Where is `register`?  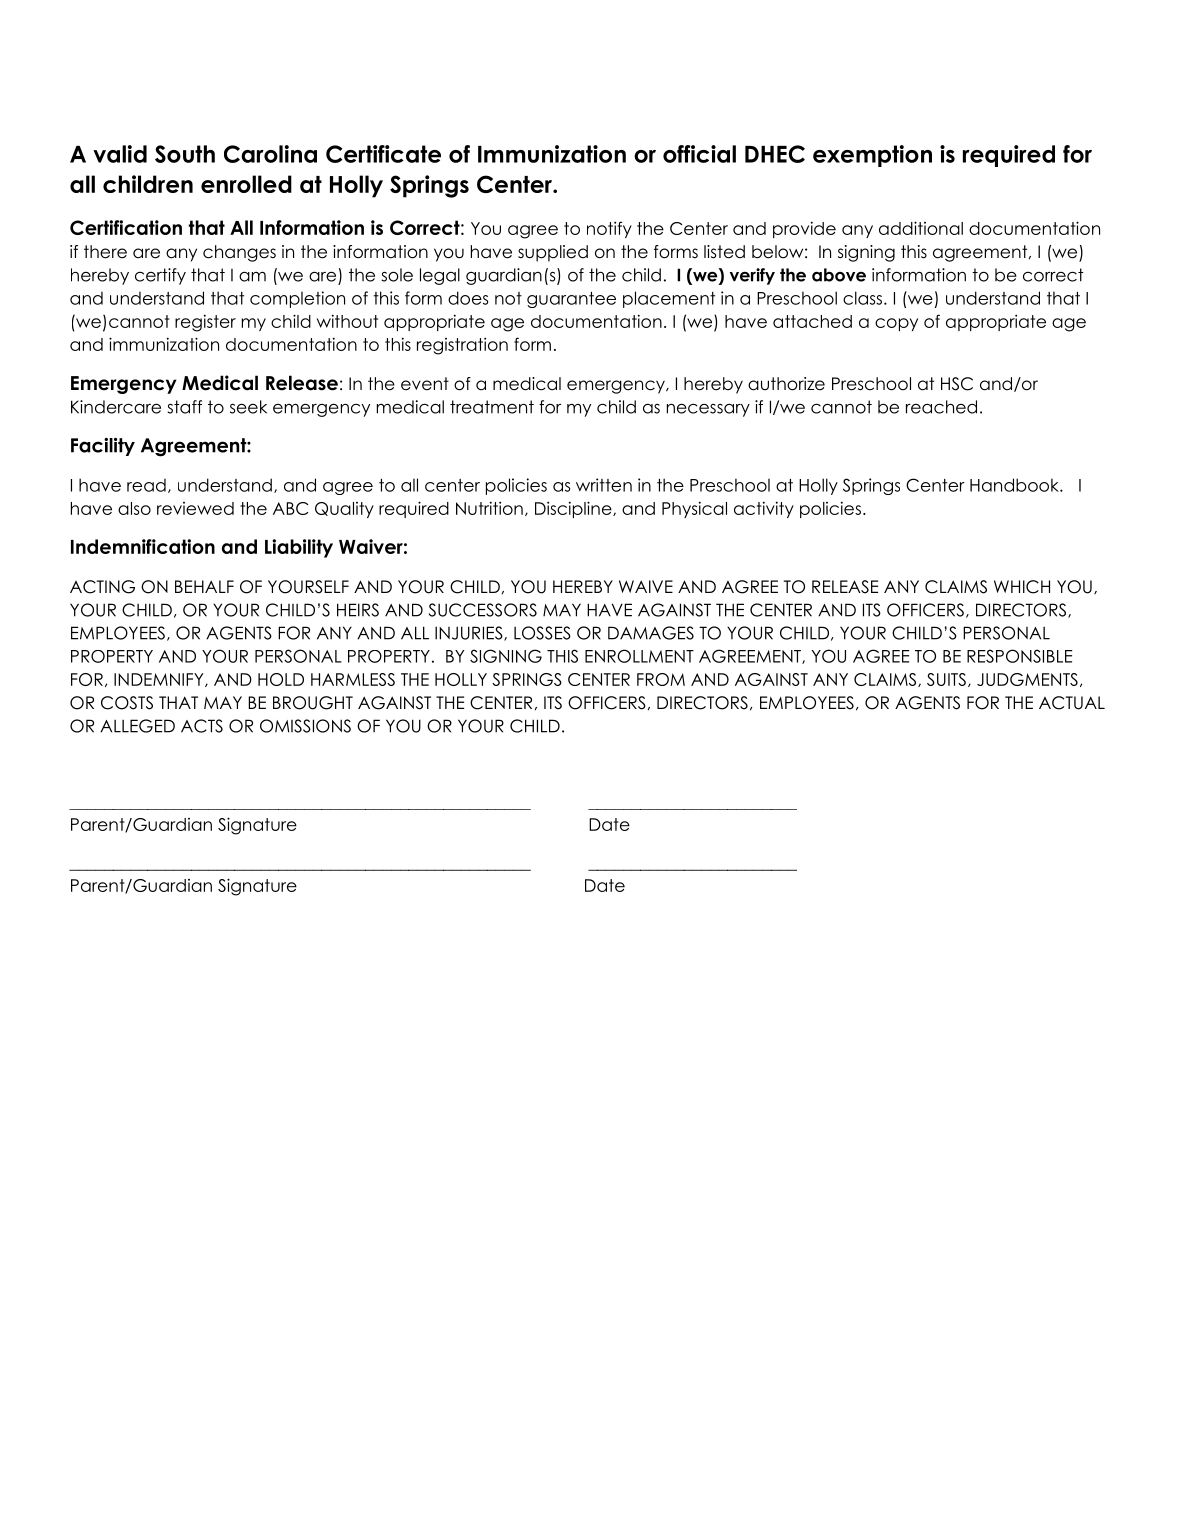
register is located at coordinates (205, 323).
